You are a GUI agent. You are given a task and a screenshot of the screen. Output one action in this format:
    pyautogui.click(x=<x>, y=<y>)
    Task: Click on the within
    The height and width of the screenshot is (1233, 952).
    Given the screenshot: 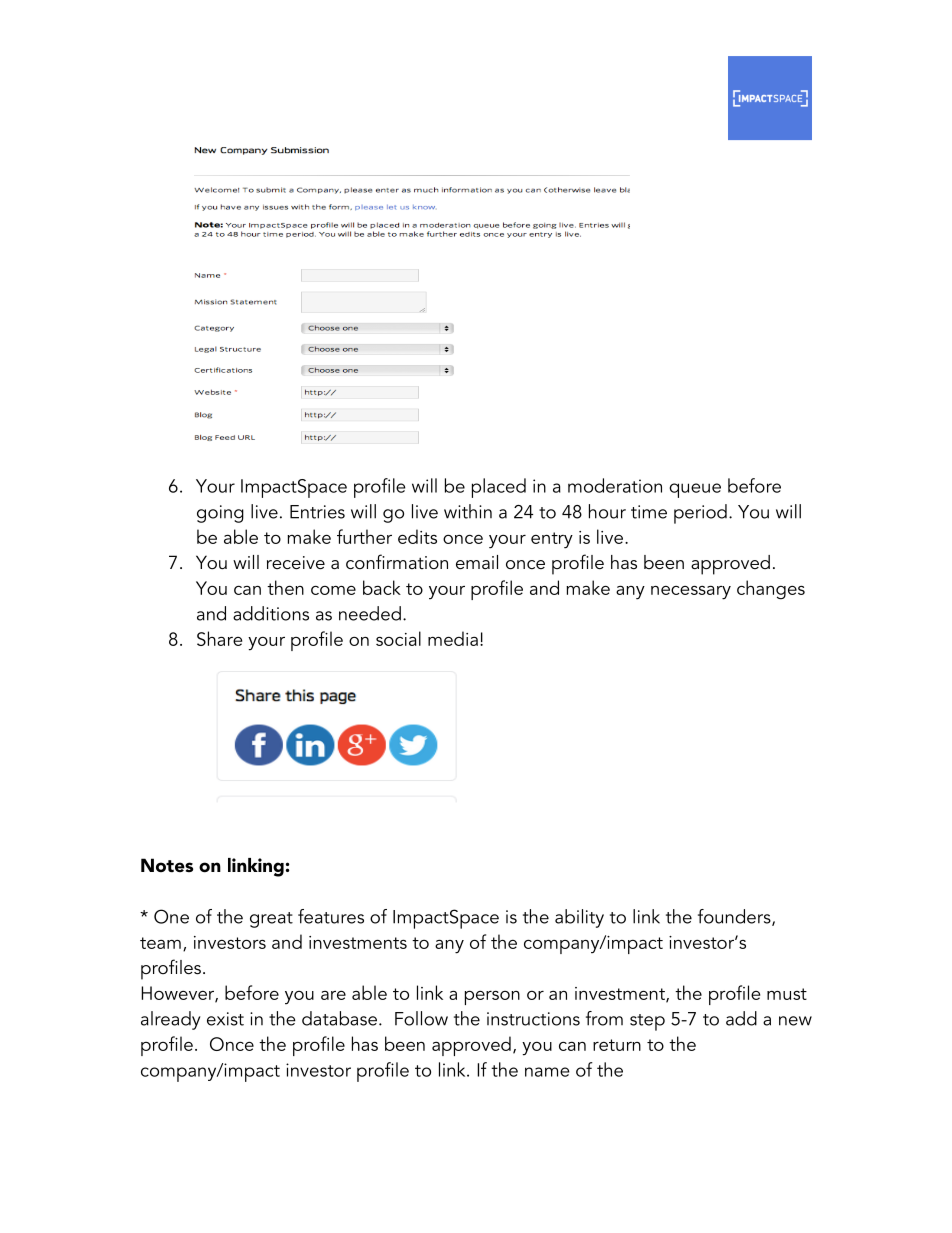 What is the action you would take?
    pyautogui.click(x=468, y=511)
